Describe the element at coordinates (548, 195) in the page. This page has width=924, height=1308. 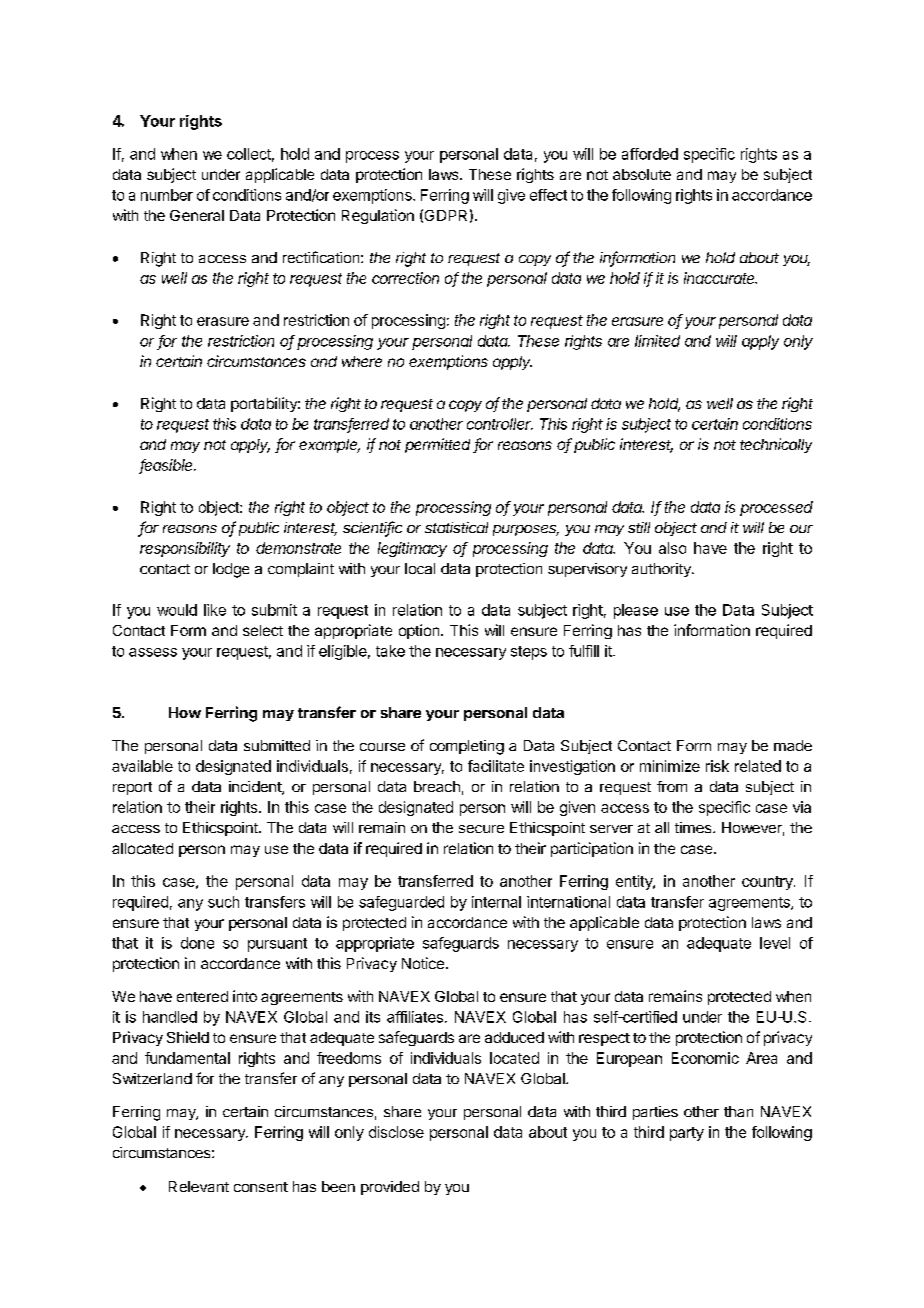
I see `effect` at that location.
